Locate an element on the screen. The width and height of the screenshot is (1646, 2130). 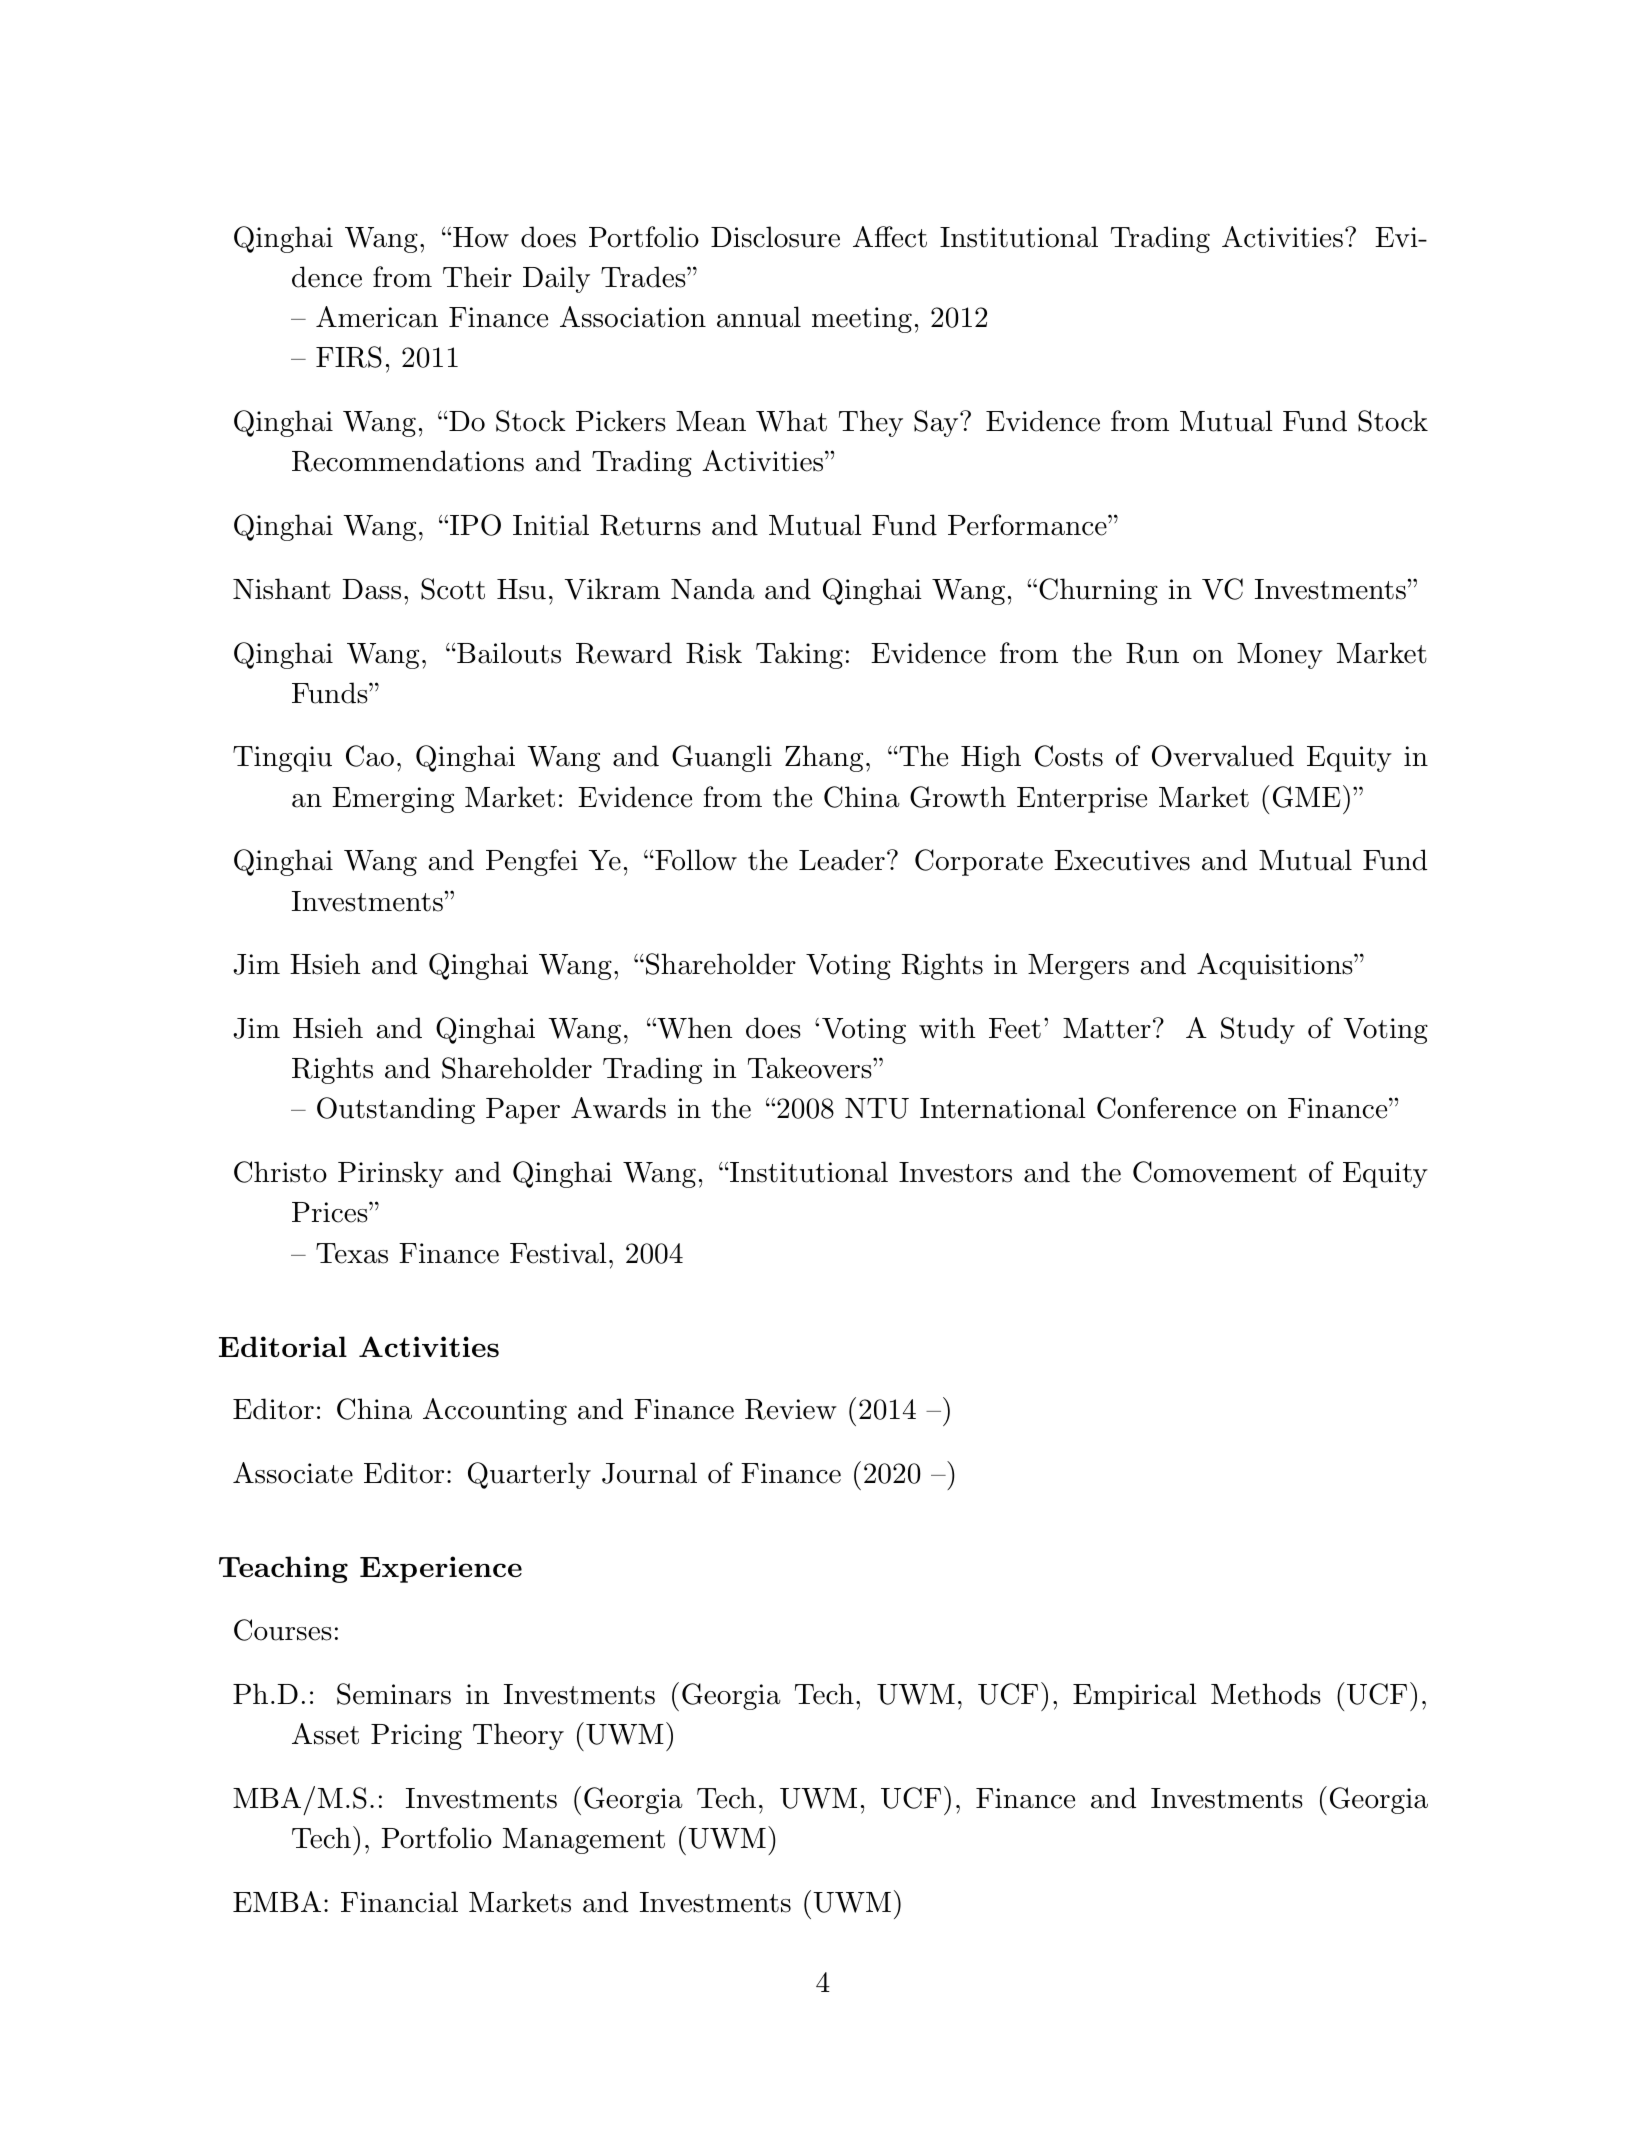
Say is located at coordinates (936, 423).
